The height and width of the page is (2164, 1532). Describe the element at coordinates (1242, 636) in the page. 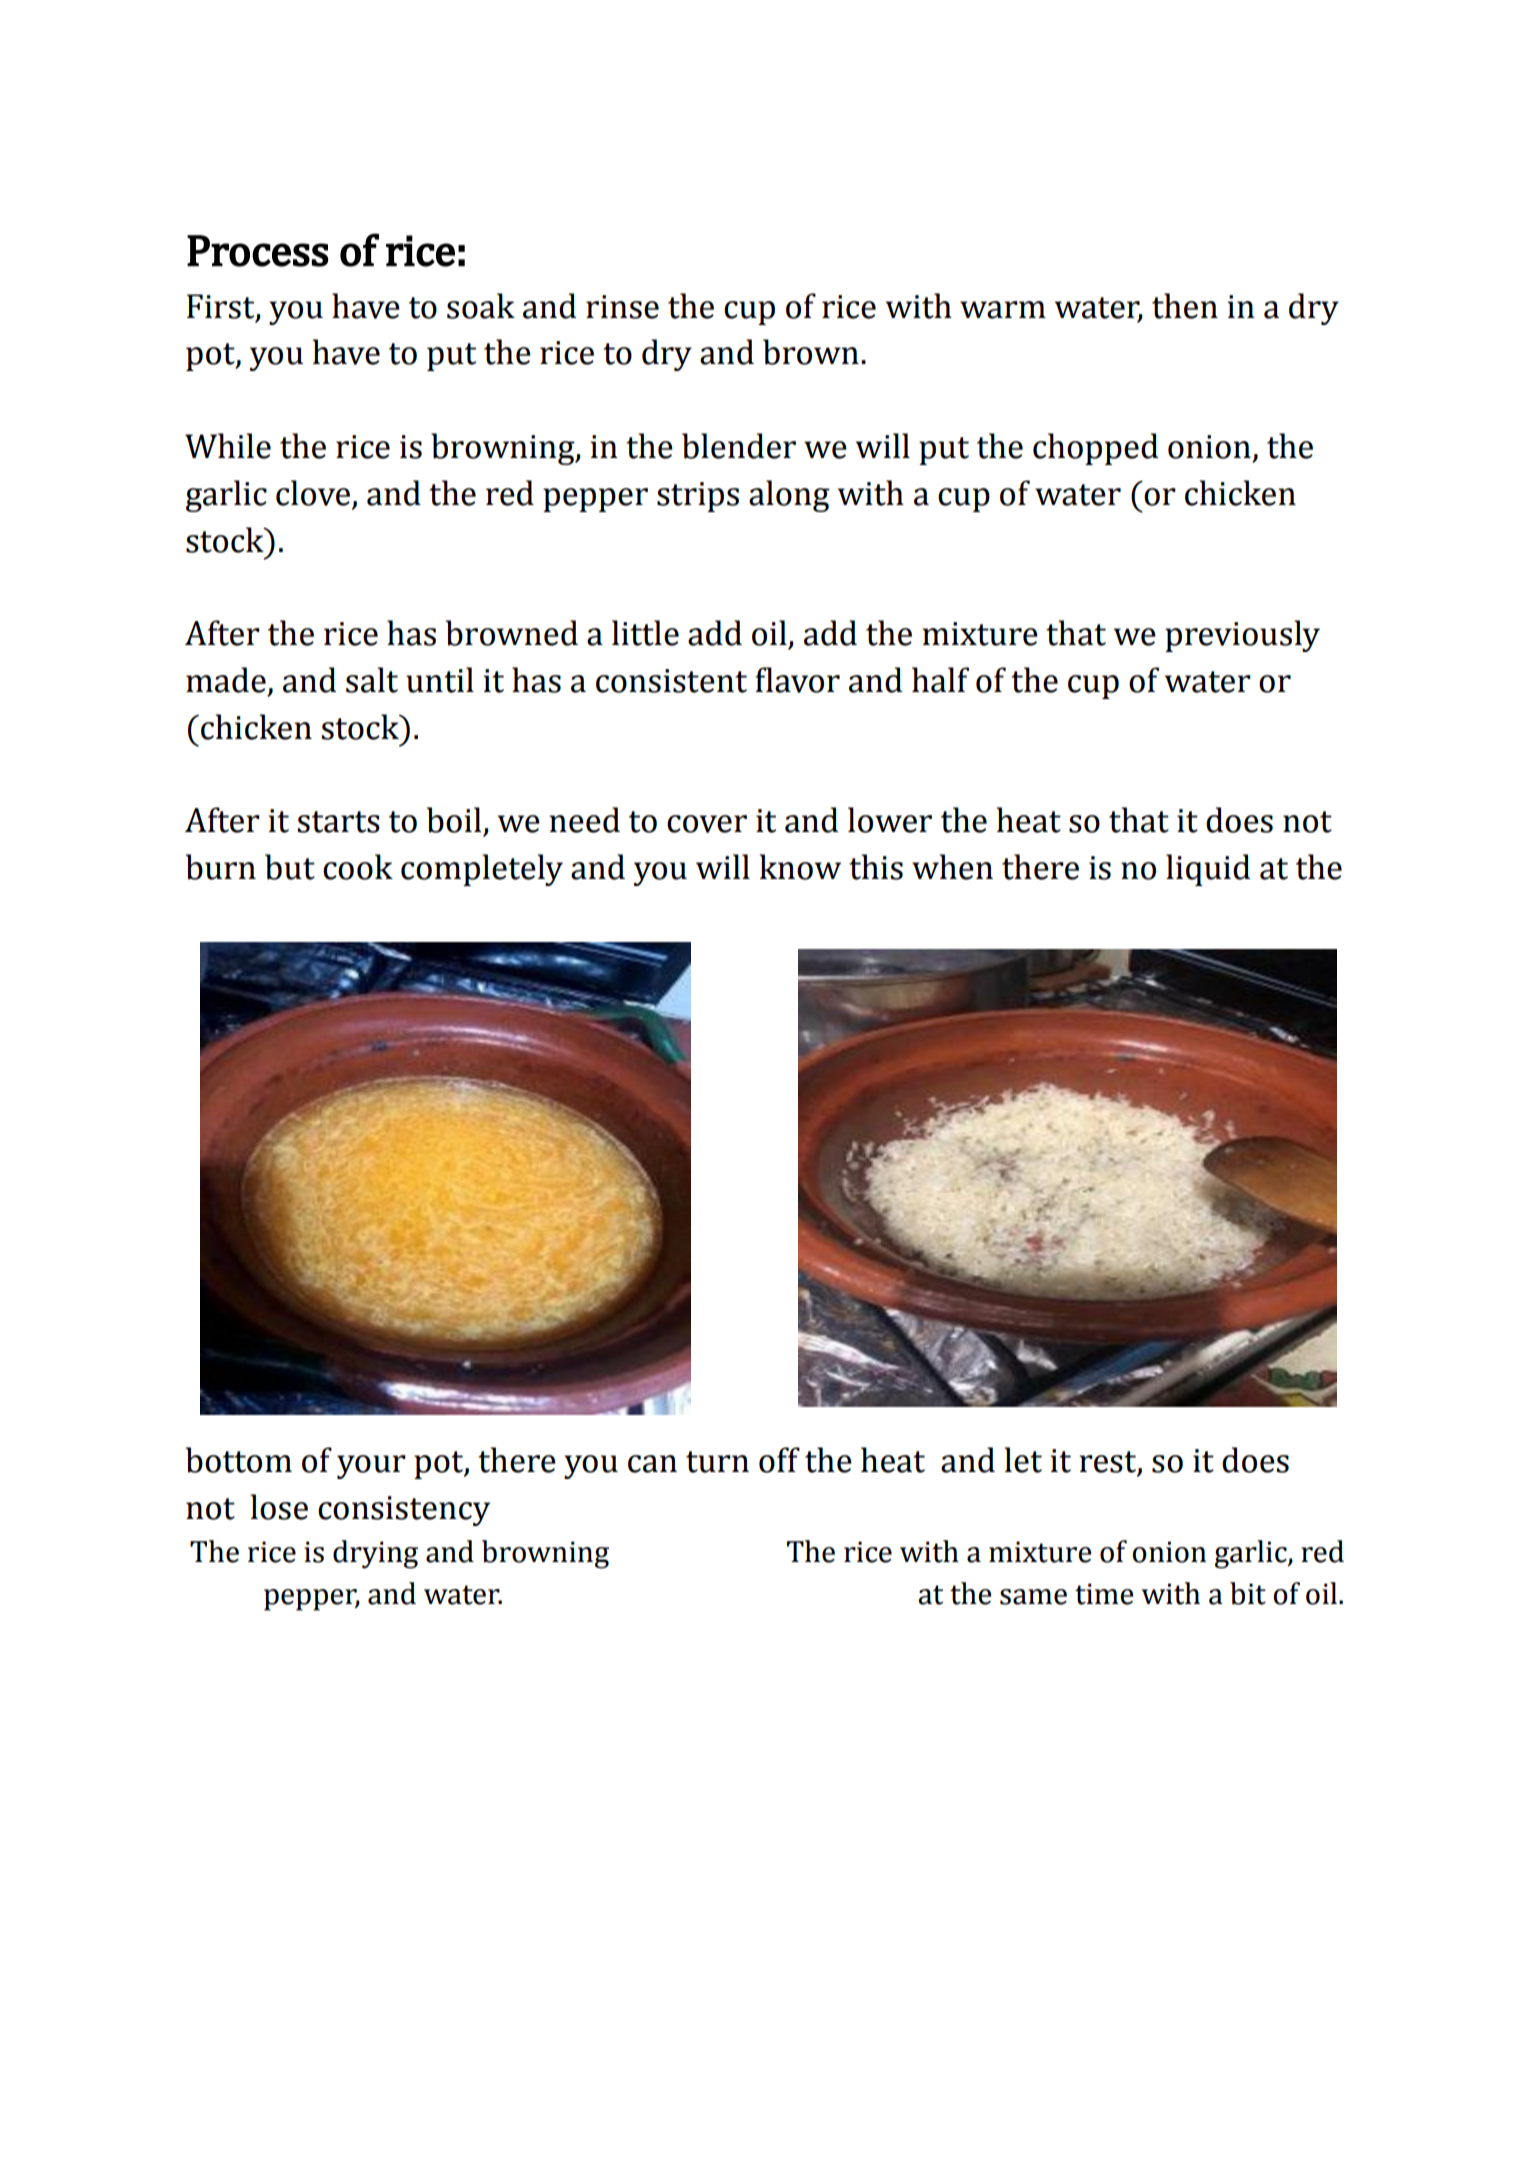

I see `previously` at that location.
